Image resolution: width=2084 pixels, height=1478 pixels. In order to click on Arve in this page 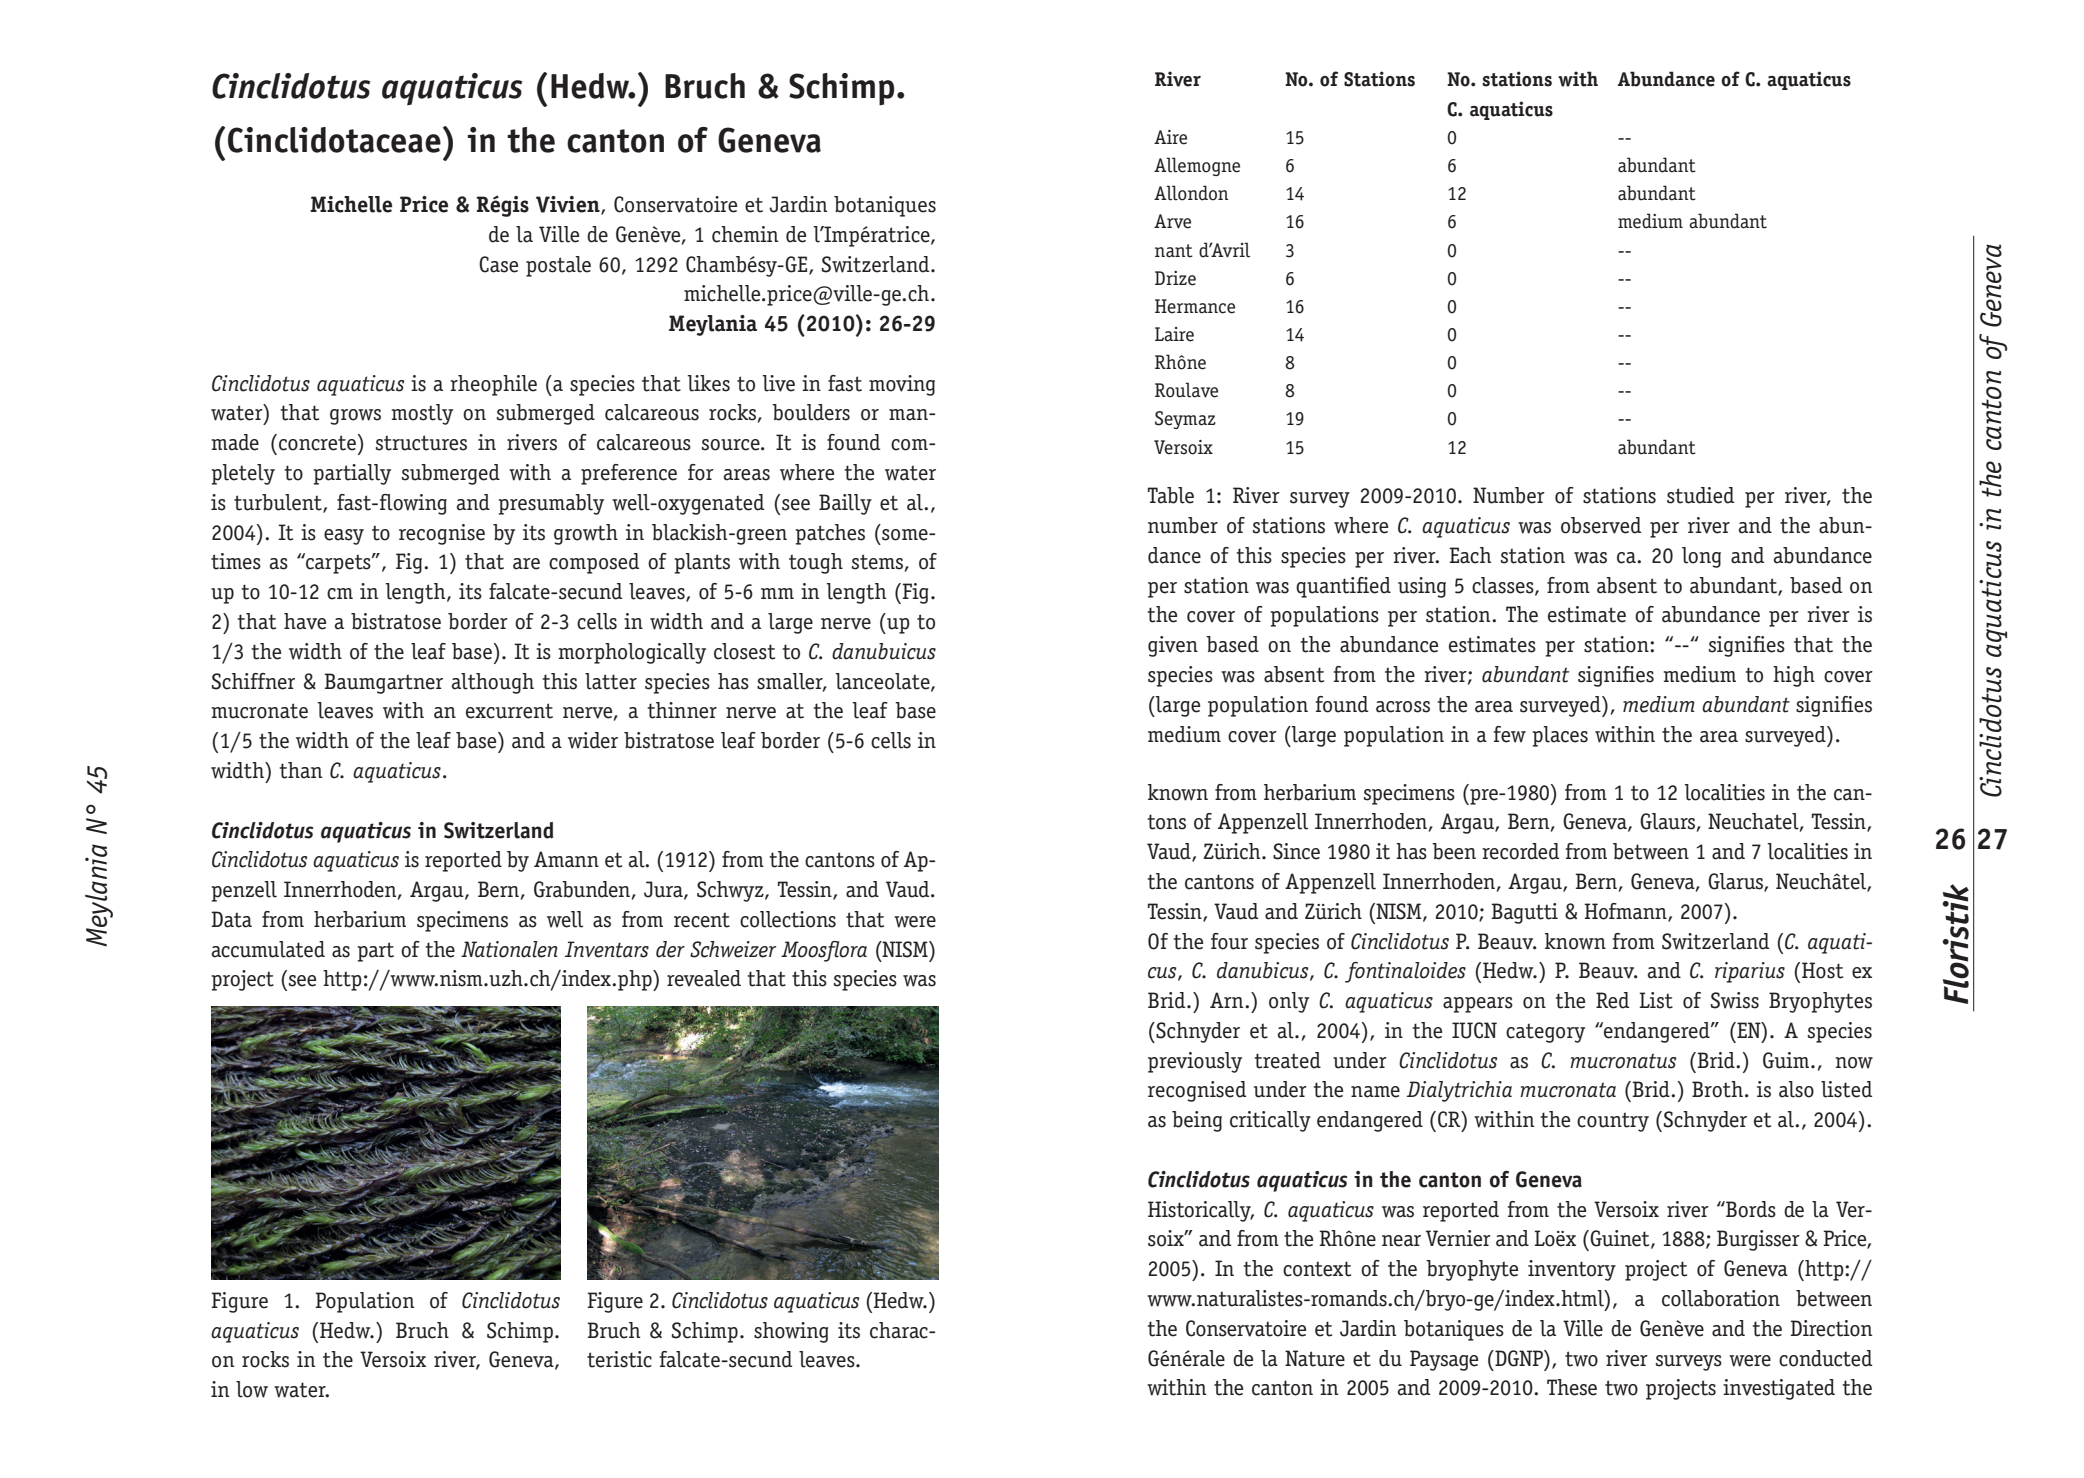, I will do `click(1172, 221)`.
